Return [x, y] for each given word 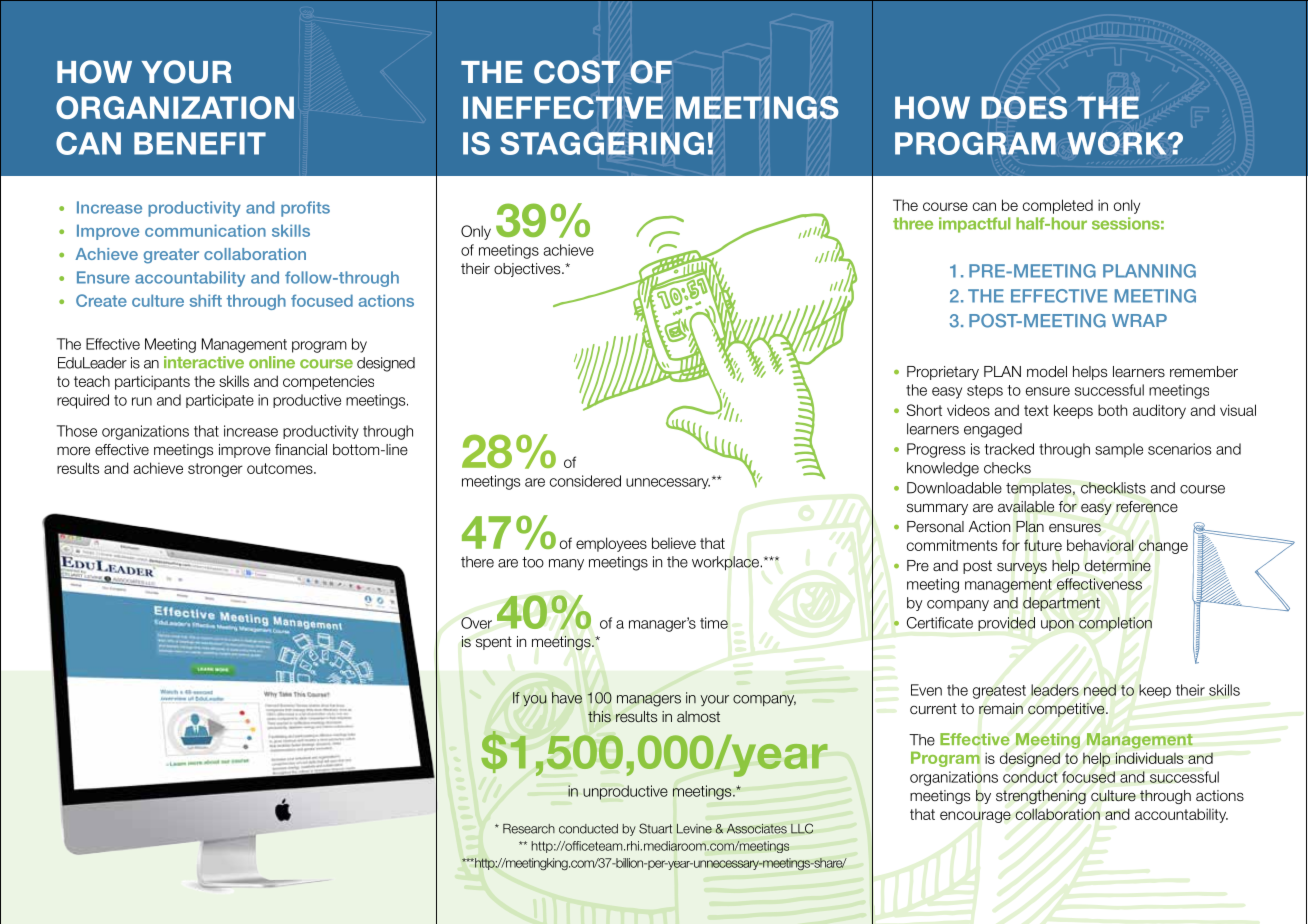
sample [1119, 450]
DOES [1024, 107]
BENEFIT [200, 143]
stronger [215, 470]
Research [529, 829]
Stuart [655, 828]
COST [577, 72]
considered [585, 481]
